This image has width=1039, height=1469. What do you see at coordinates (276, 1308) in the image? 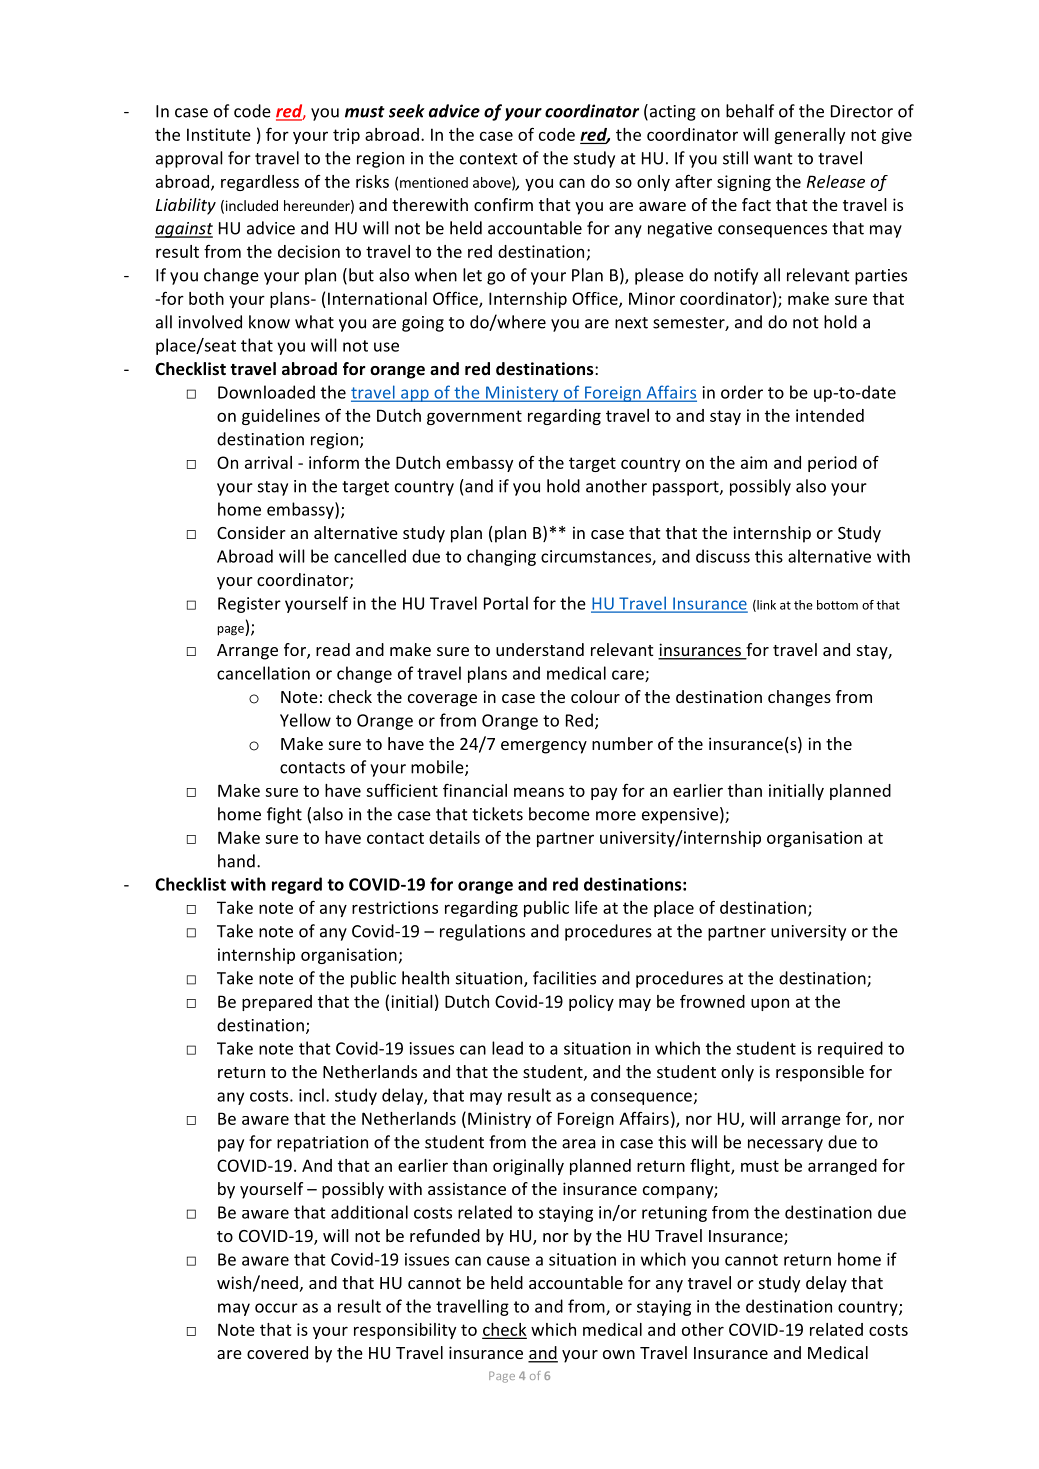
I see `occur` at bounding box center [276, 1308].
